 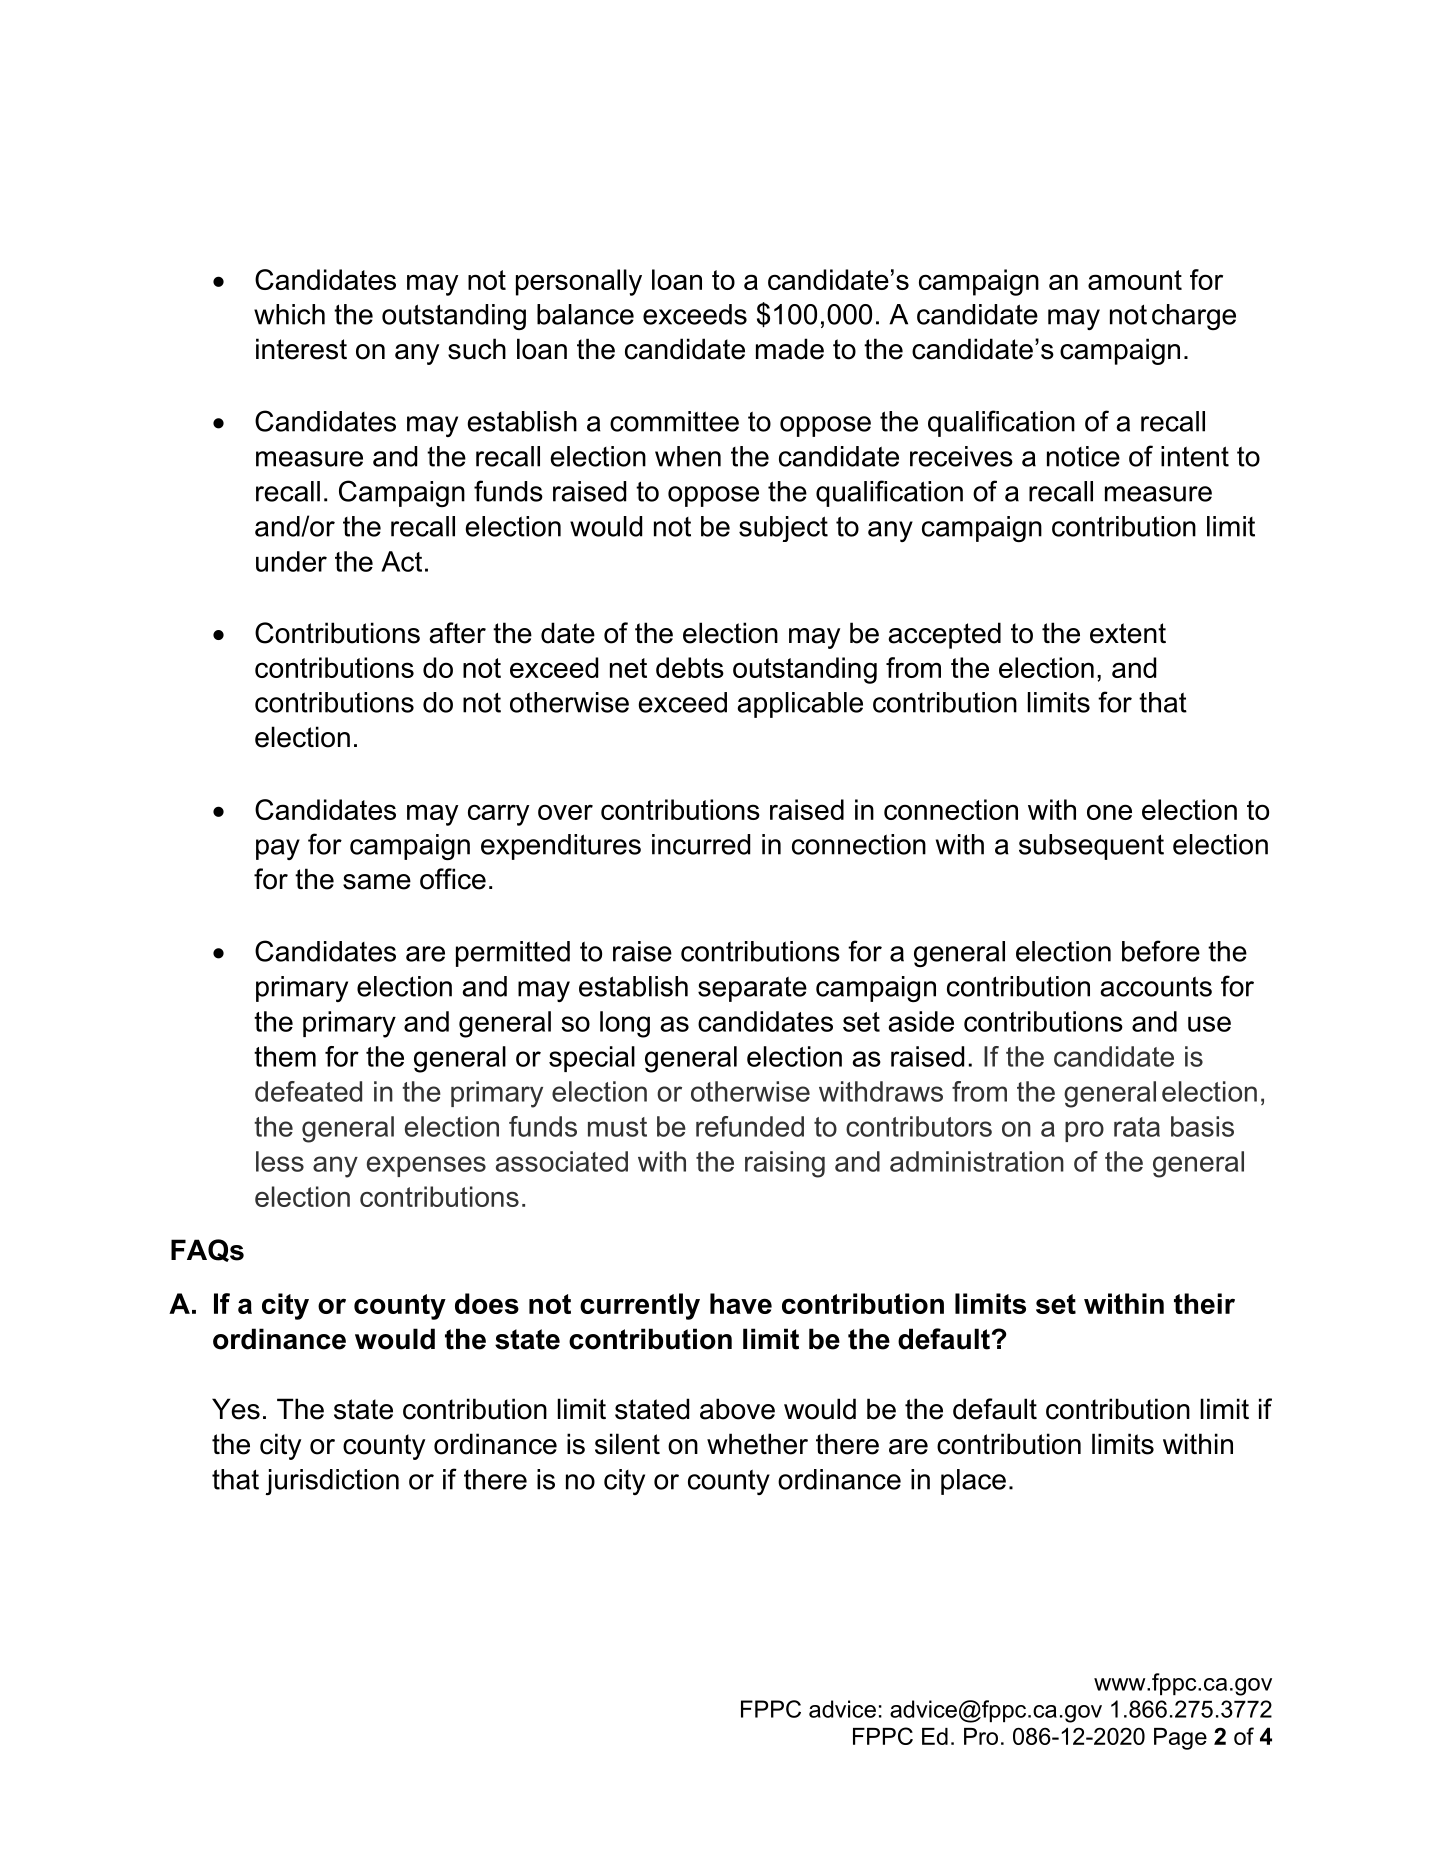 I want to click on one, so click(x=1109, y=812).
